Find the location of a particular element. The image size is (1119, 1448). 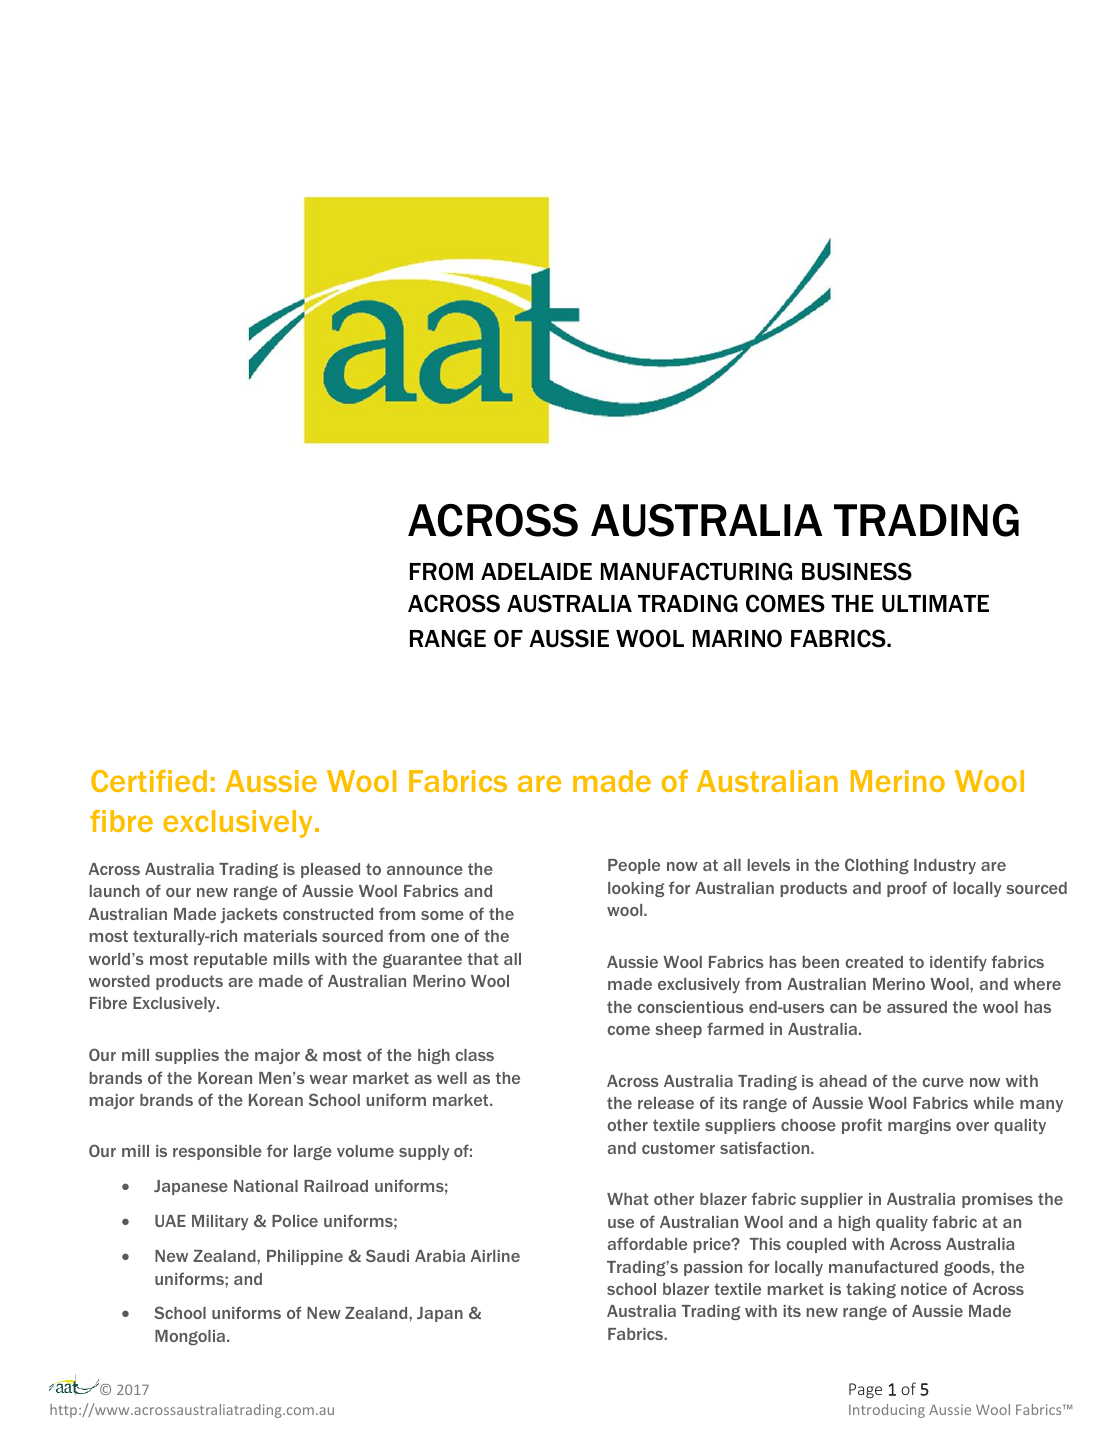

People is located at coordinates (634, 866).
